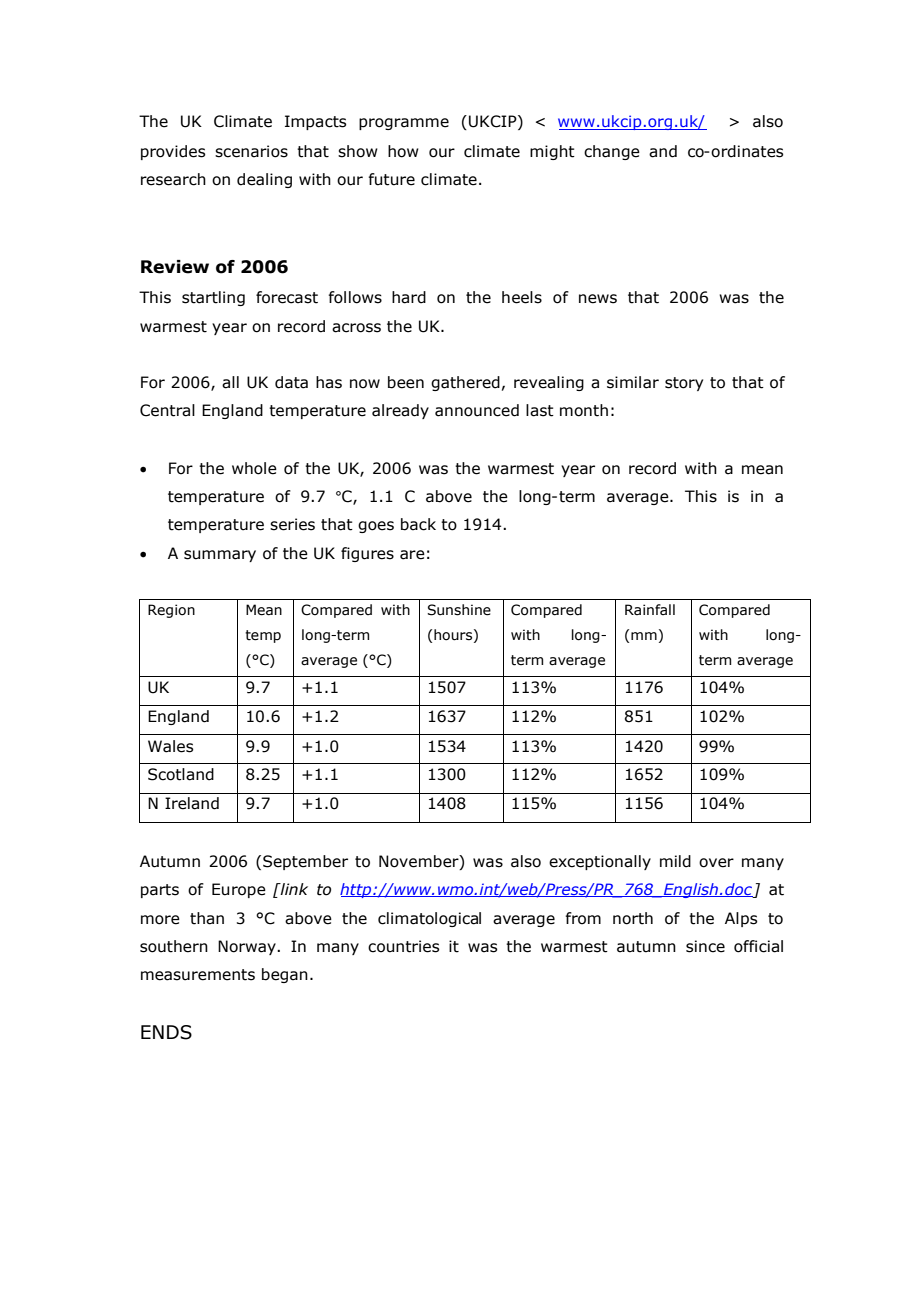 Image resolution: width=924 pixels, height=1308 pixels. Describe the element at coordinates (459, 610) in the screenshot. I see `Sunshine` at that location.
